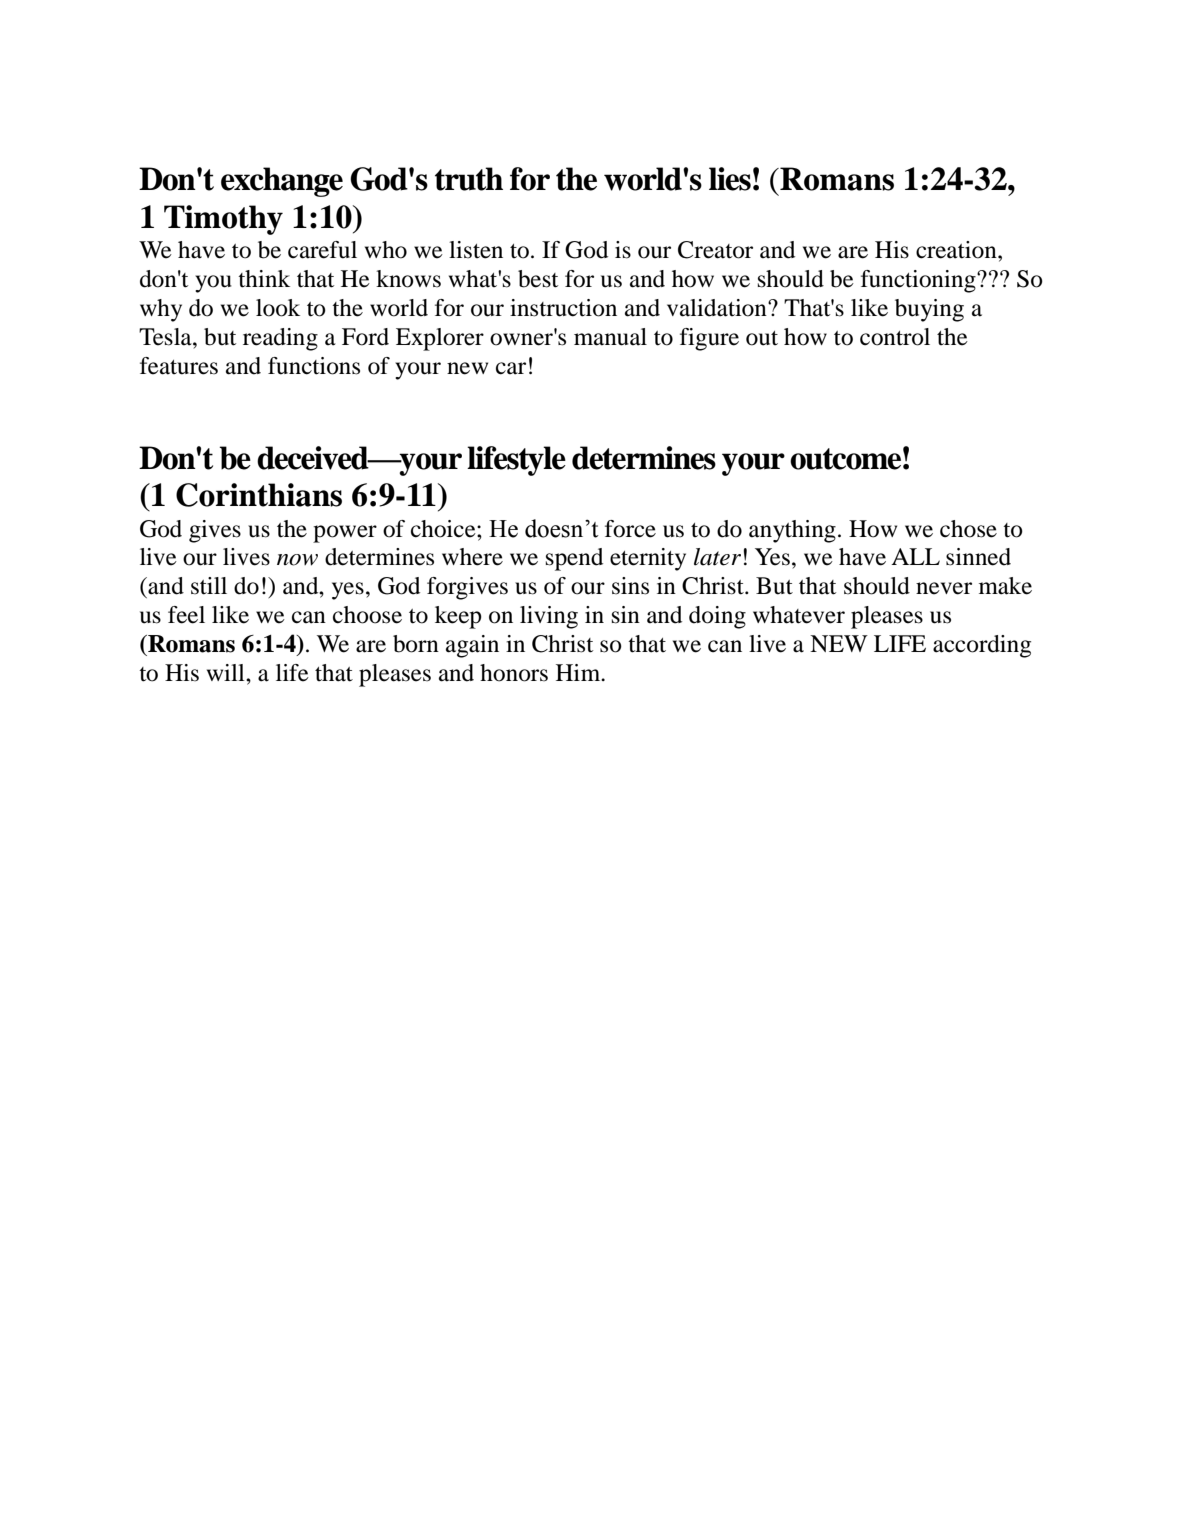 The height and width of the screenshot is (1533, 1184). What do you see at coordinates (730, 179) in the screenshot?
I see `lies` at bounding box center [730, 179].
